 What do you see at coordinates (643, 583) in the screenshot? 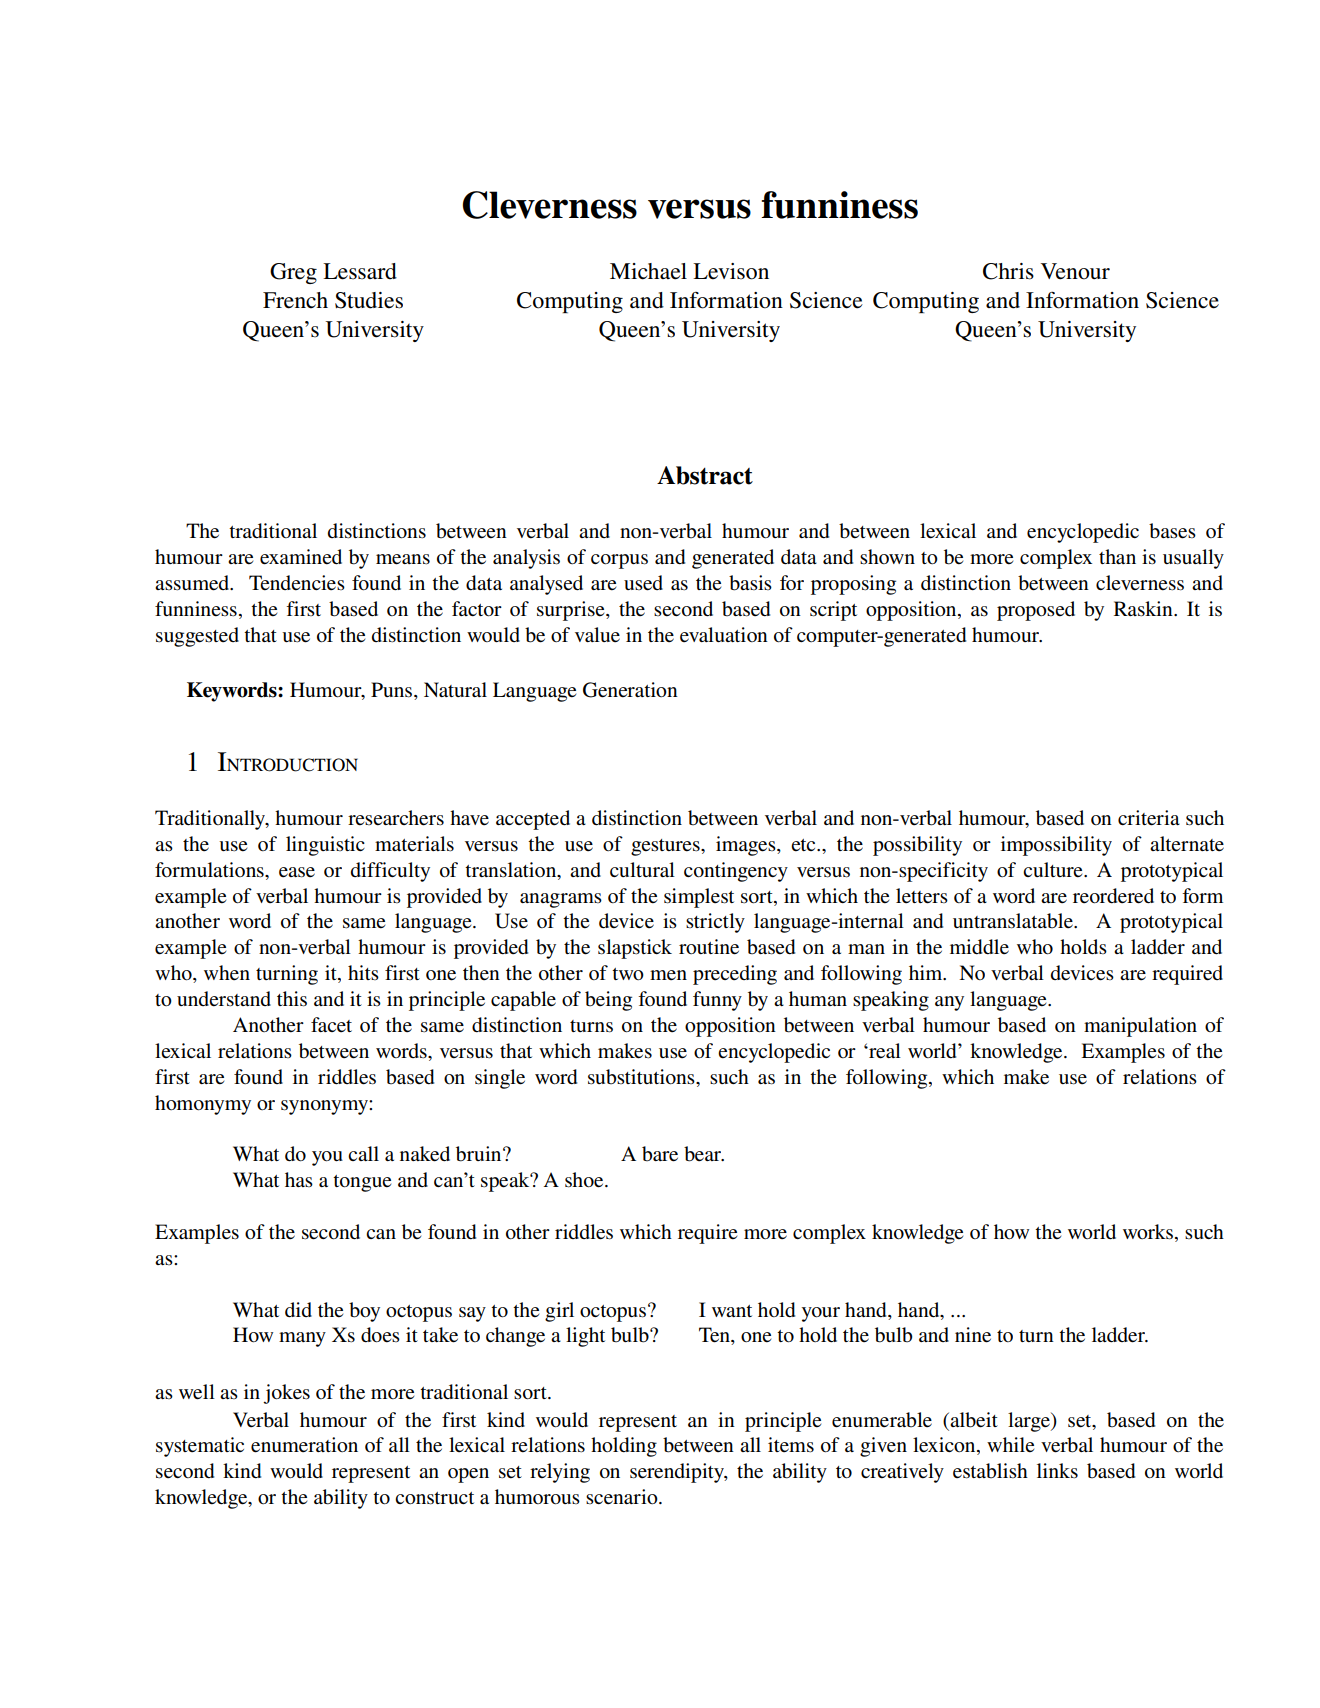
I see `used` at bounding box center [643, 583].
